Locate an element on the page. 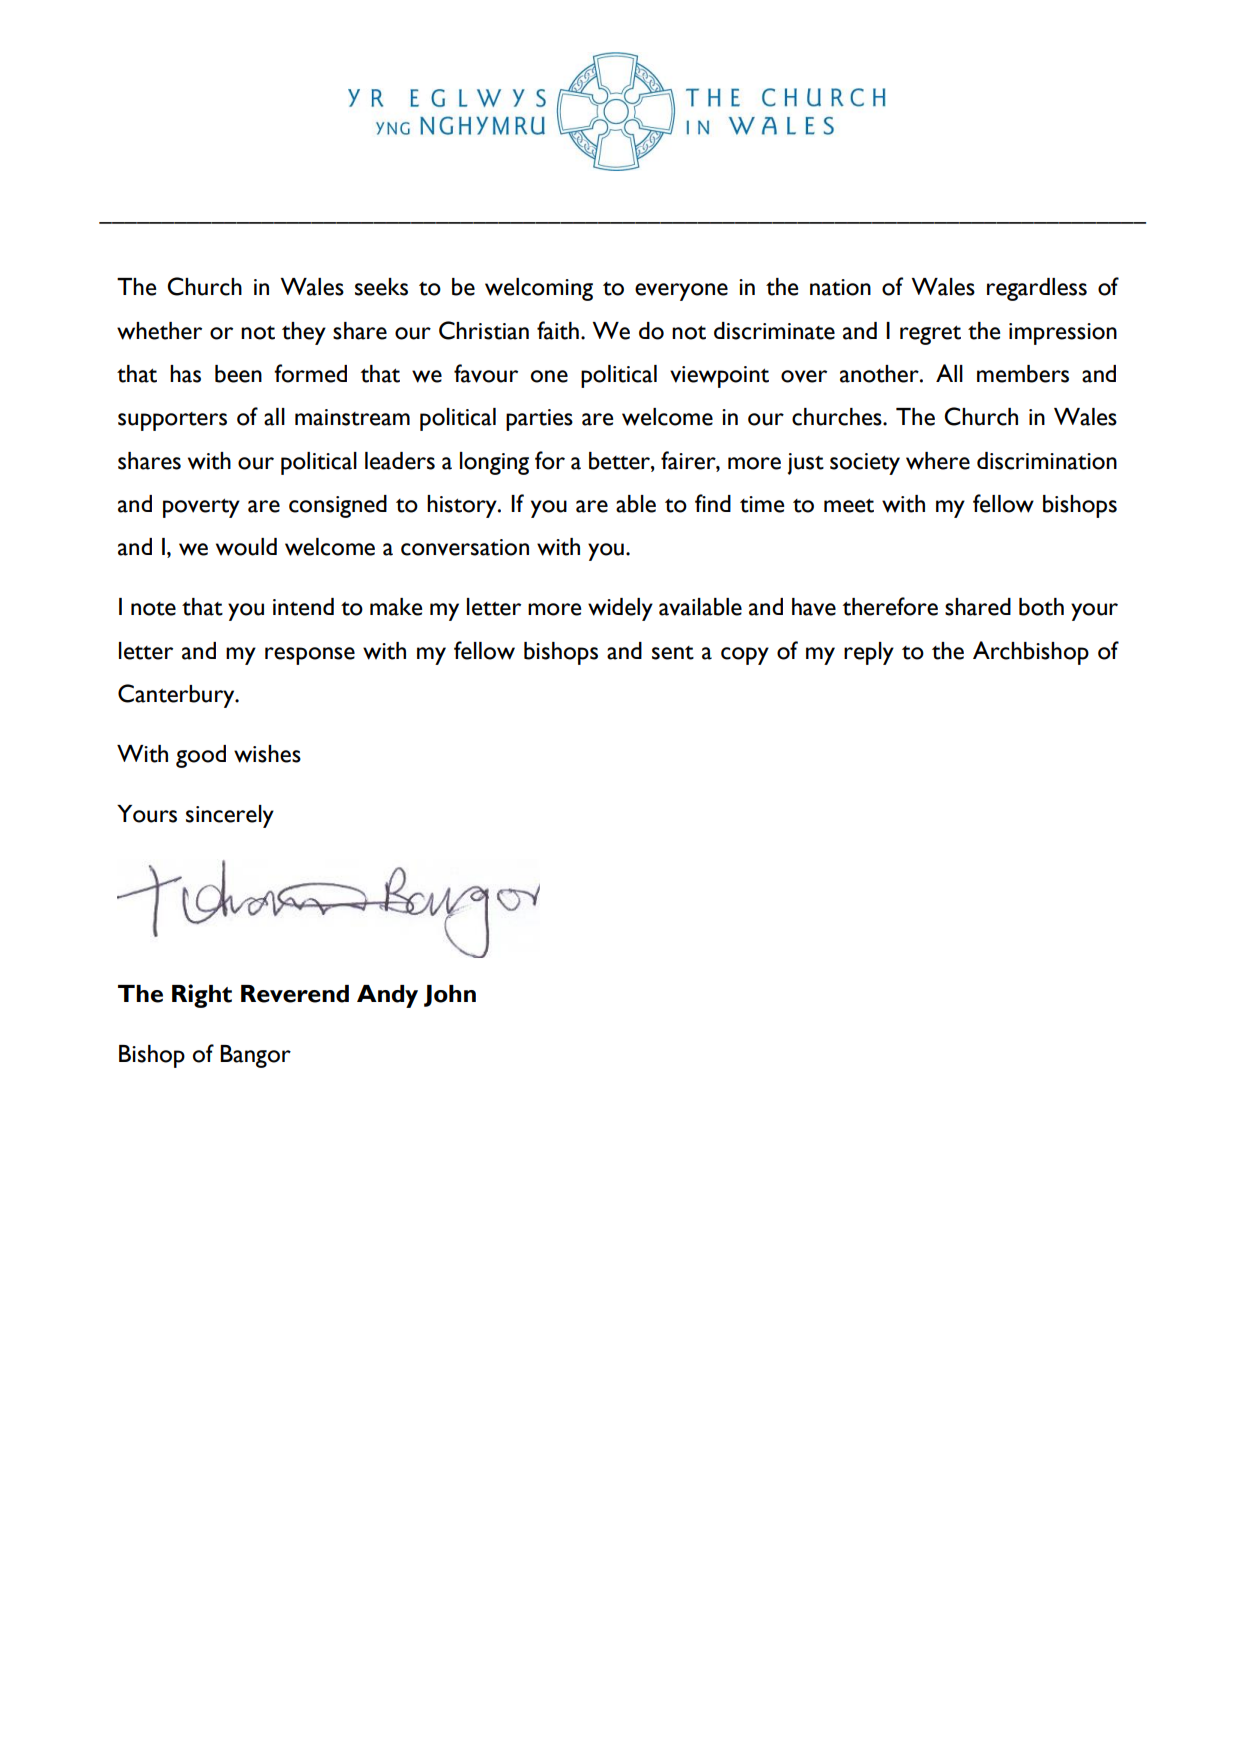  consigned is located at coordinates (338, 506).
